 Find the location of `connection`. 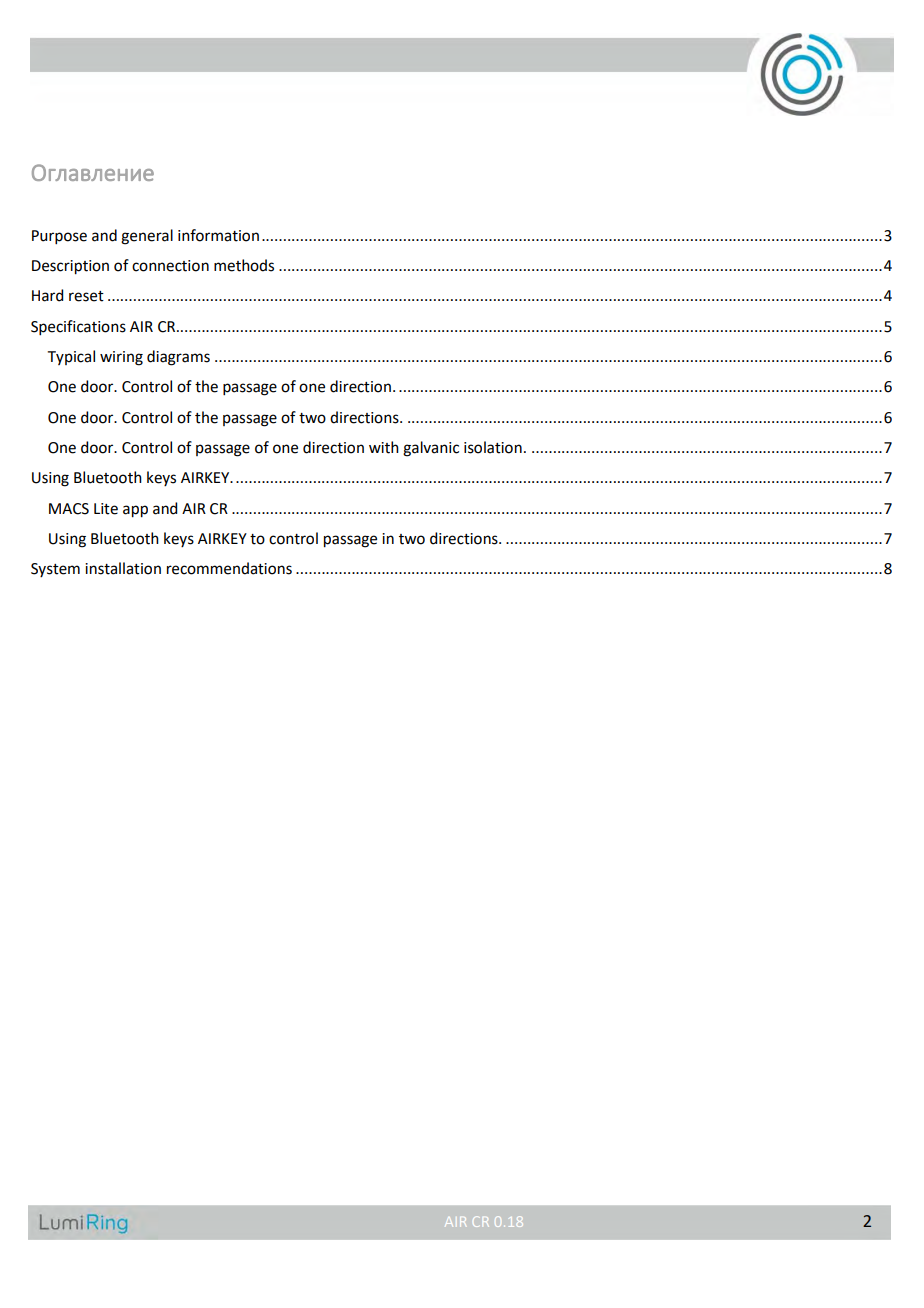

connection is located at coordinates (170, 266).
